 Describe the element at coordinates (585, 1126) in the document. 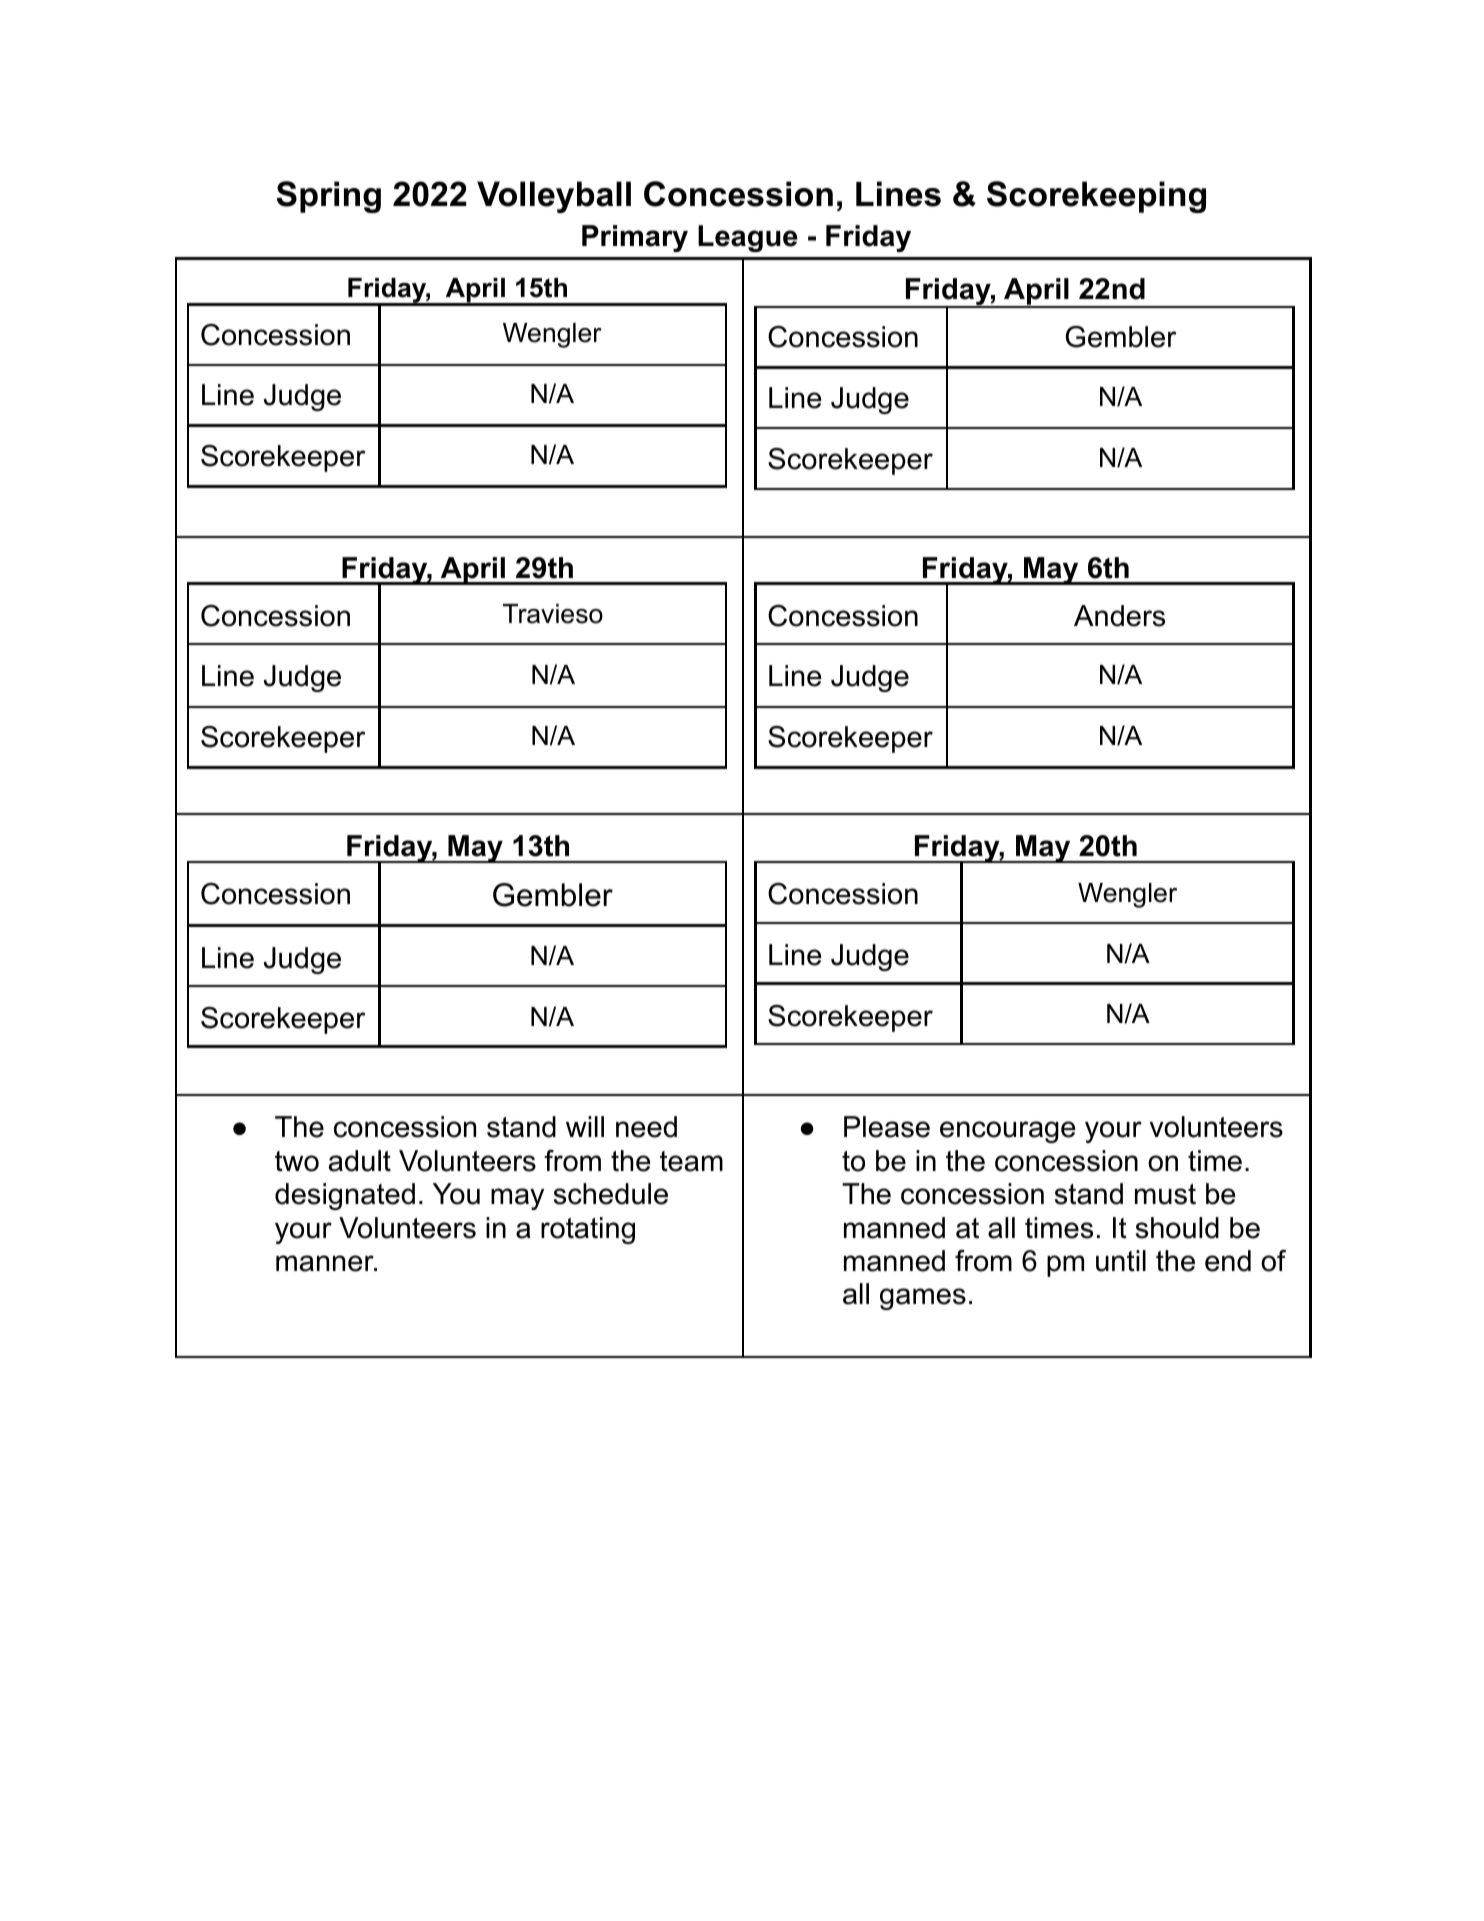

I see `will` at that location.
